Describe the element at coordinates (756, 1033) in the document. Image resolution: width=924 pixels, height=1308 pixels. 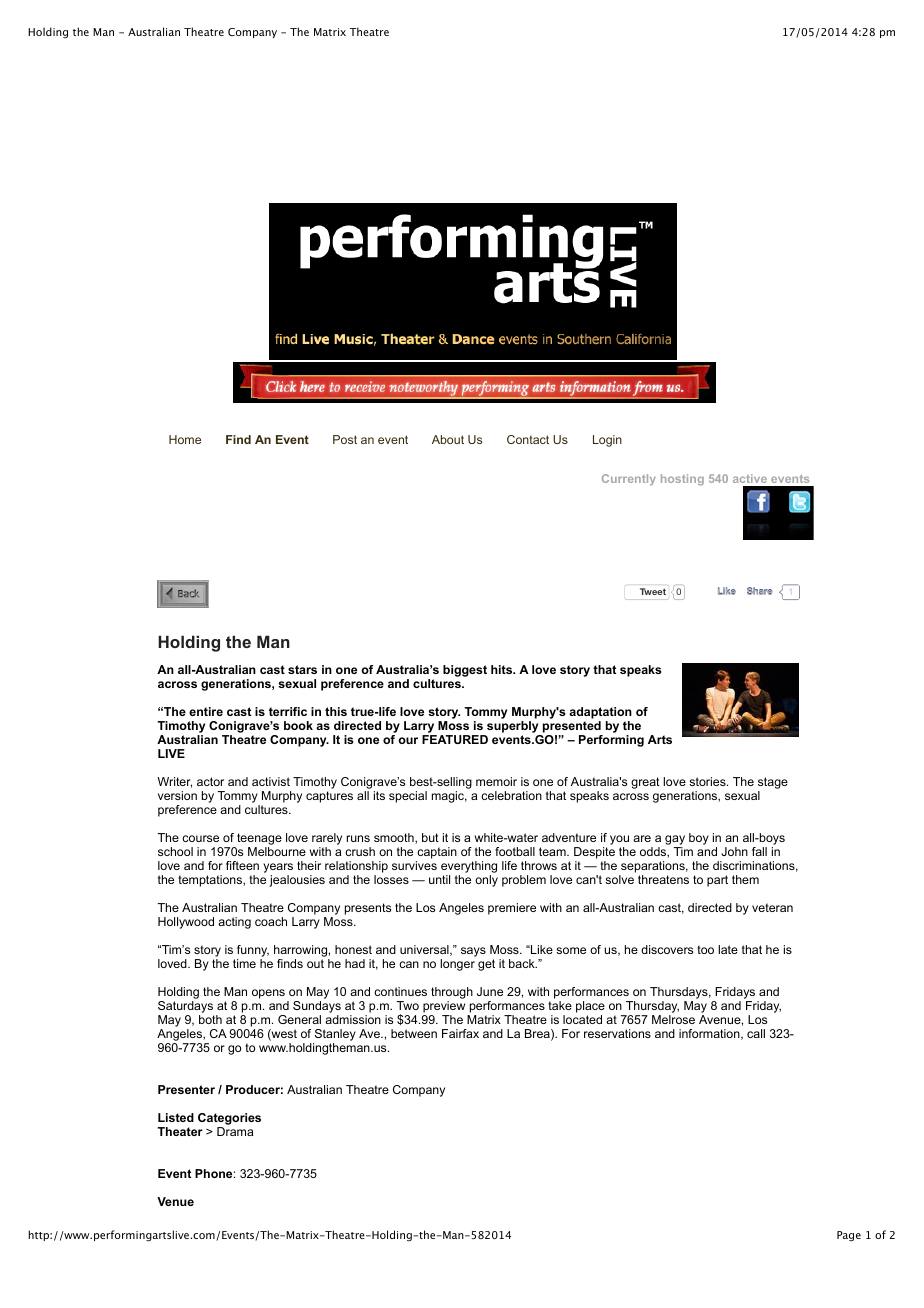
I see `call` at that location.
